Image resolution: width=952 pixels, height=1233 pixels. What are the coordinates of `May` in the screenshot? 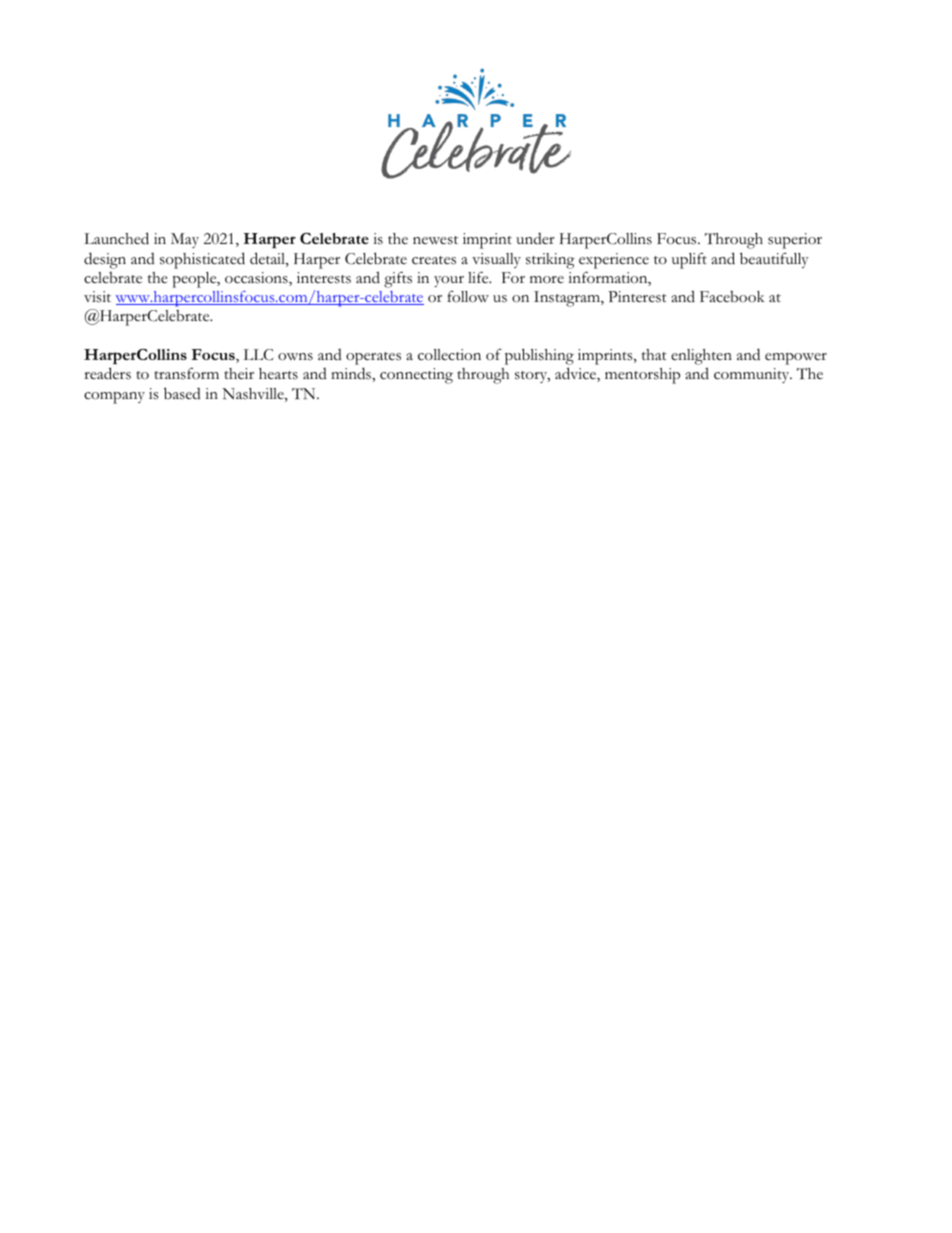 It's located at (185, 240).
